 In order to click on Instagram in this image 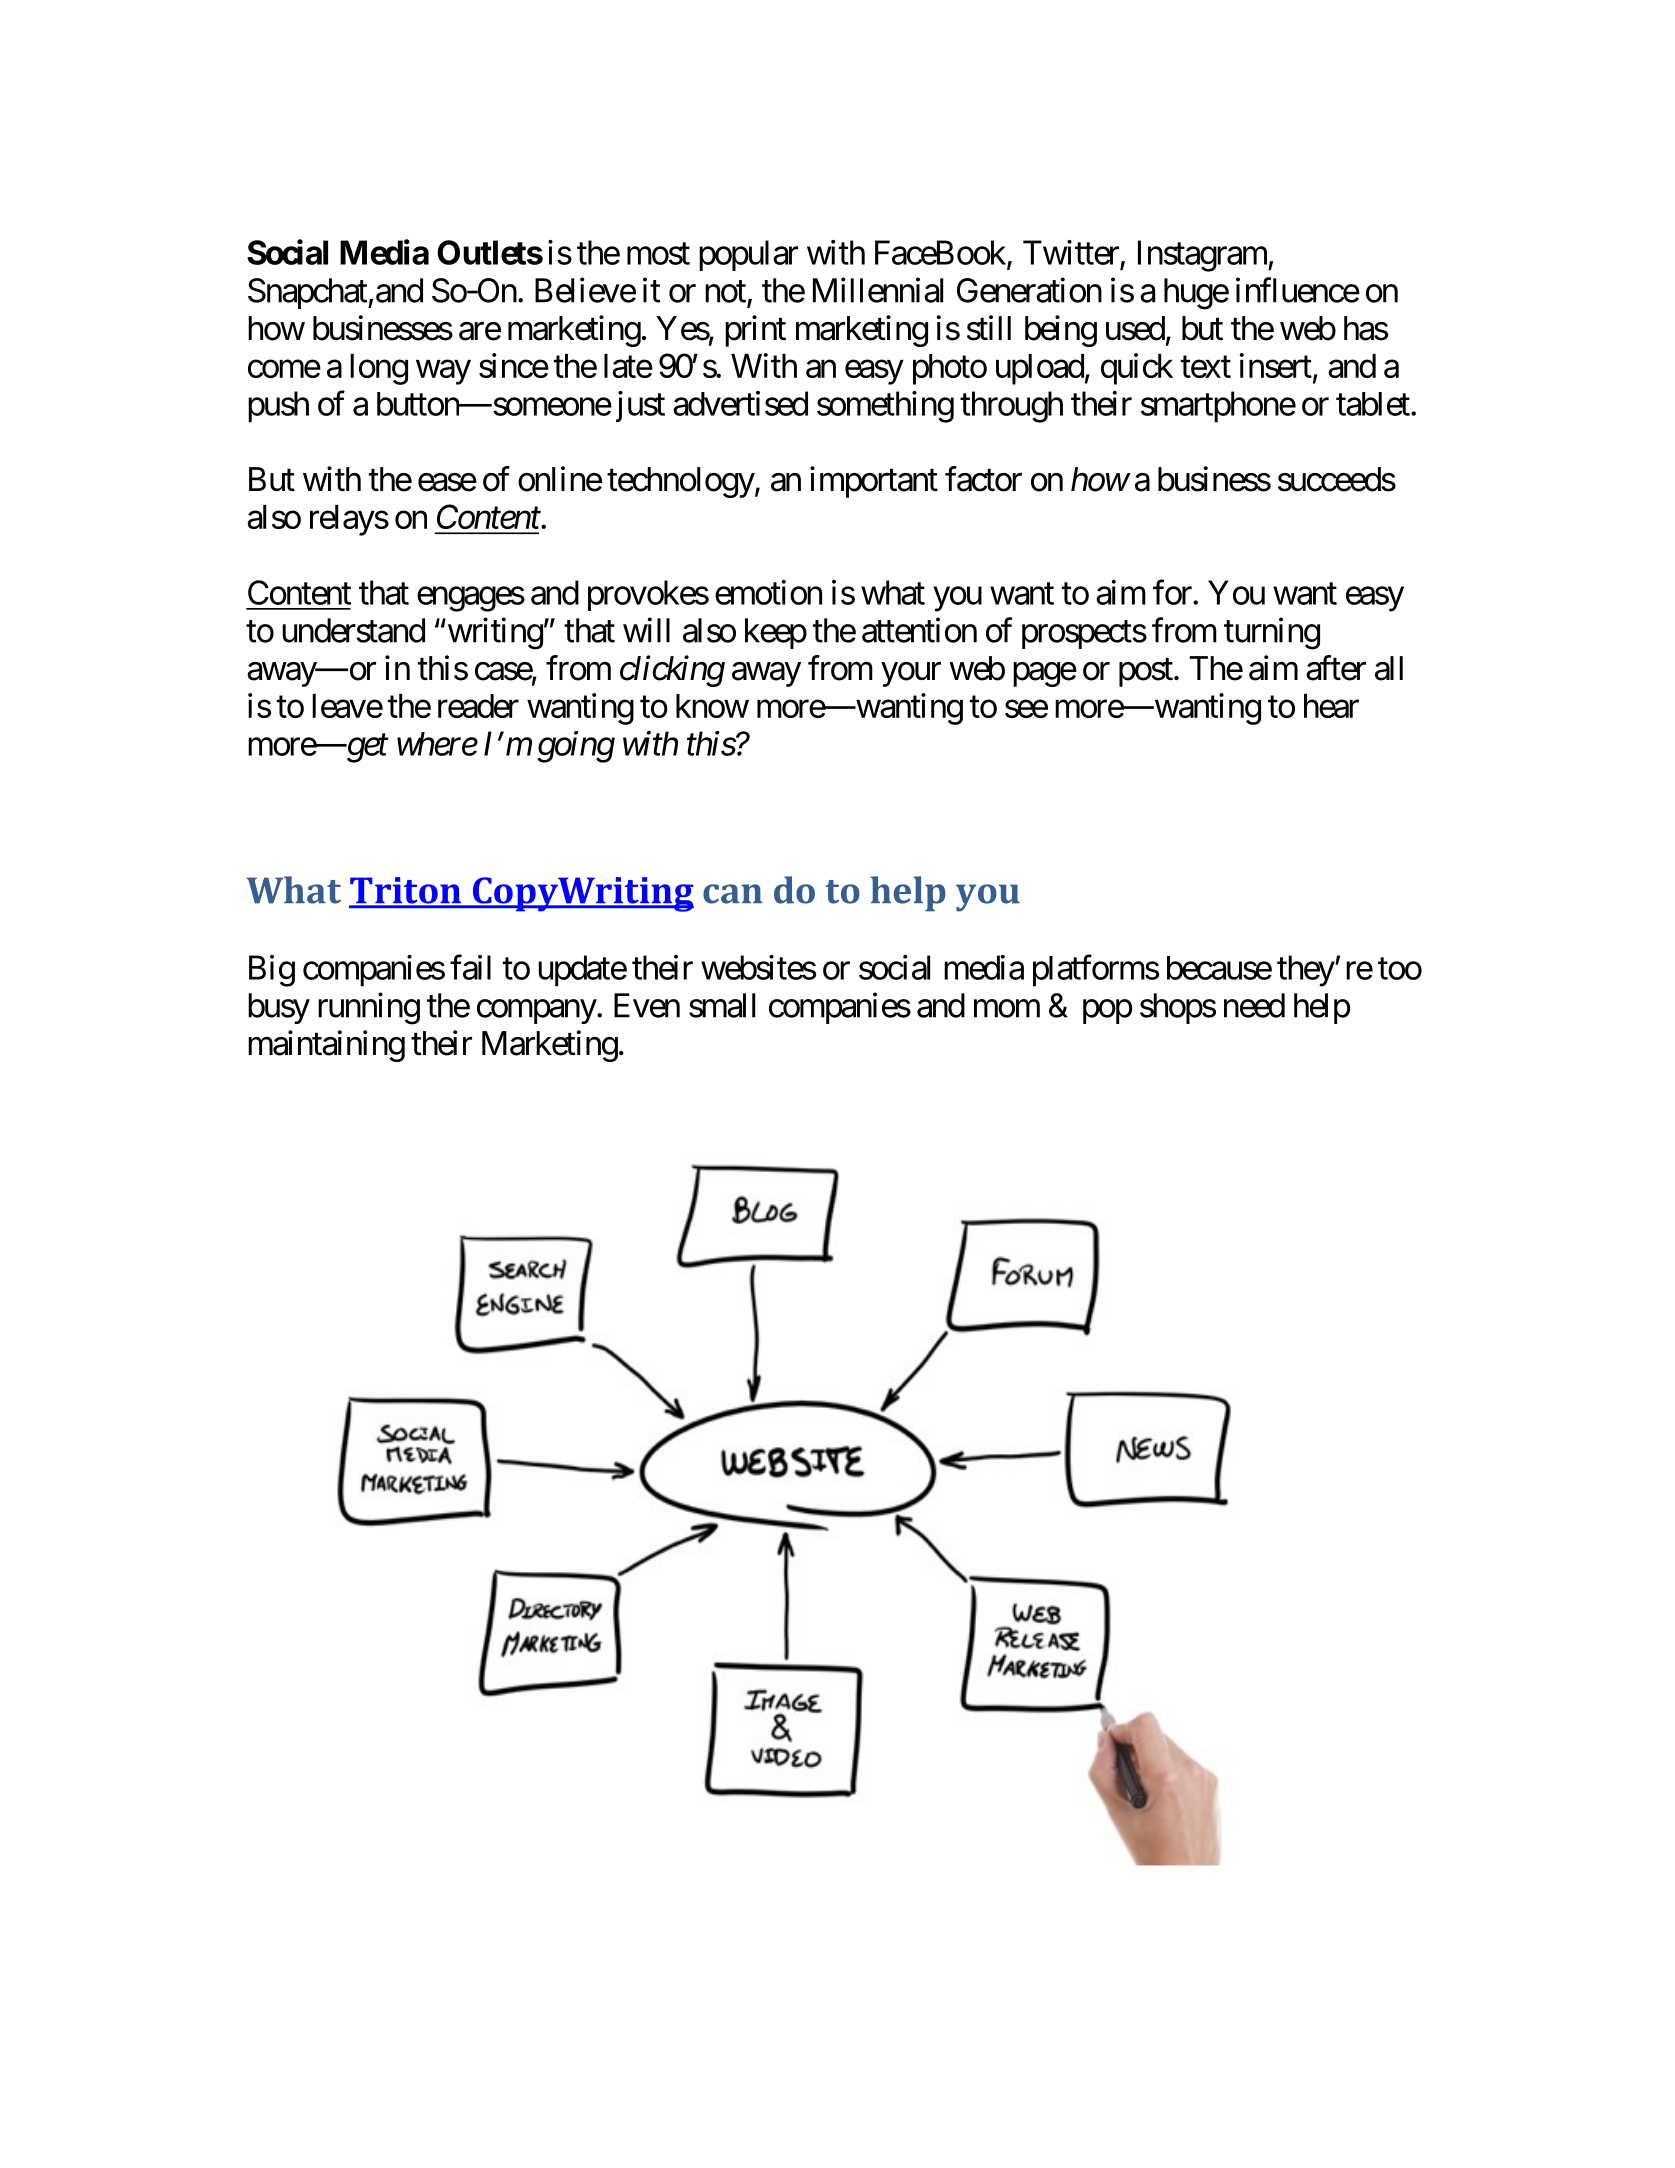, I will do `click(1203, 256)`.
